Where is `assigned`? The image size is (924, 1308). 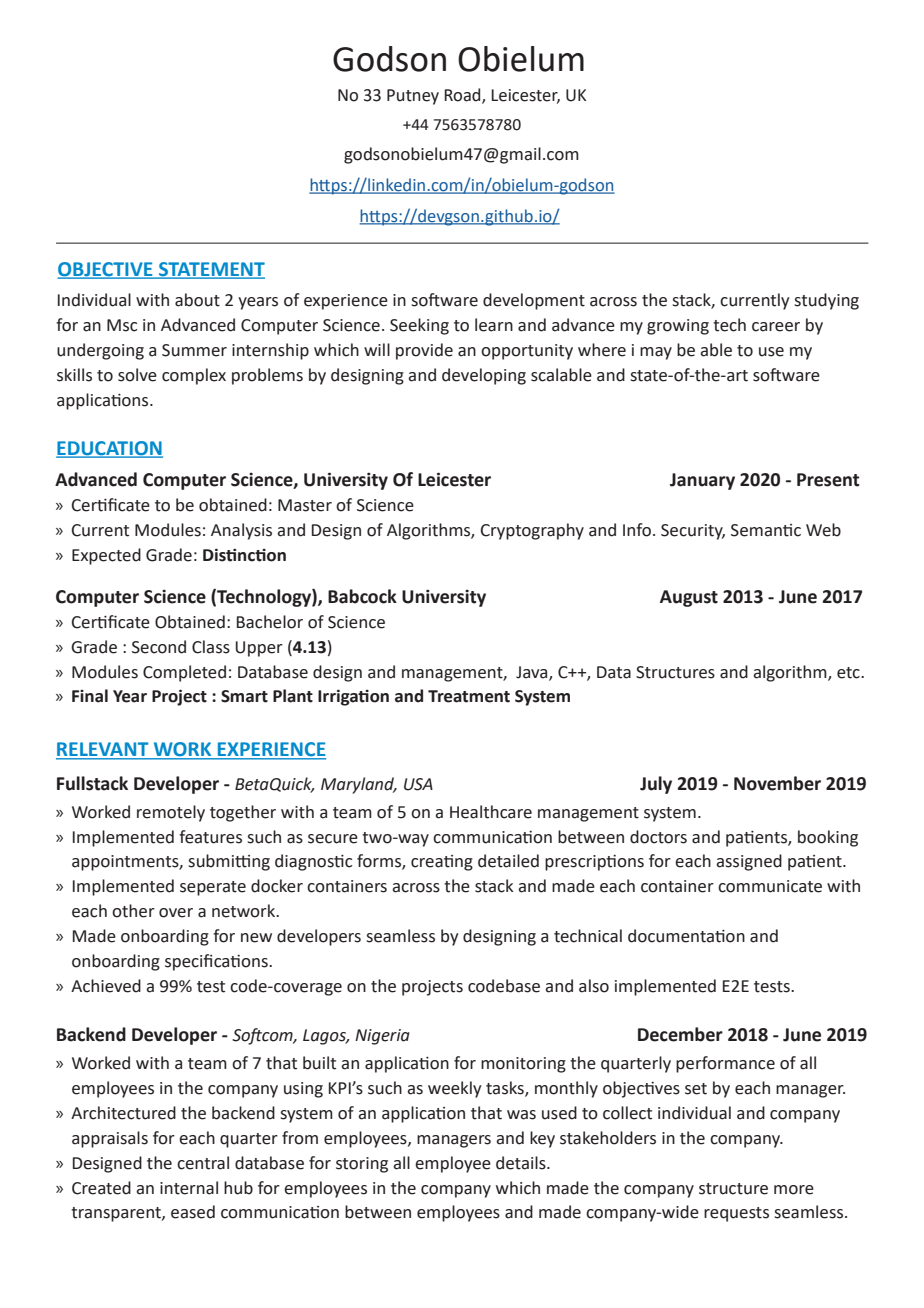 assigned is located at coordinates (749, 862).
